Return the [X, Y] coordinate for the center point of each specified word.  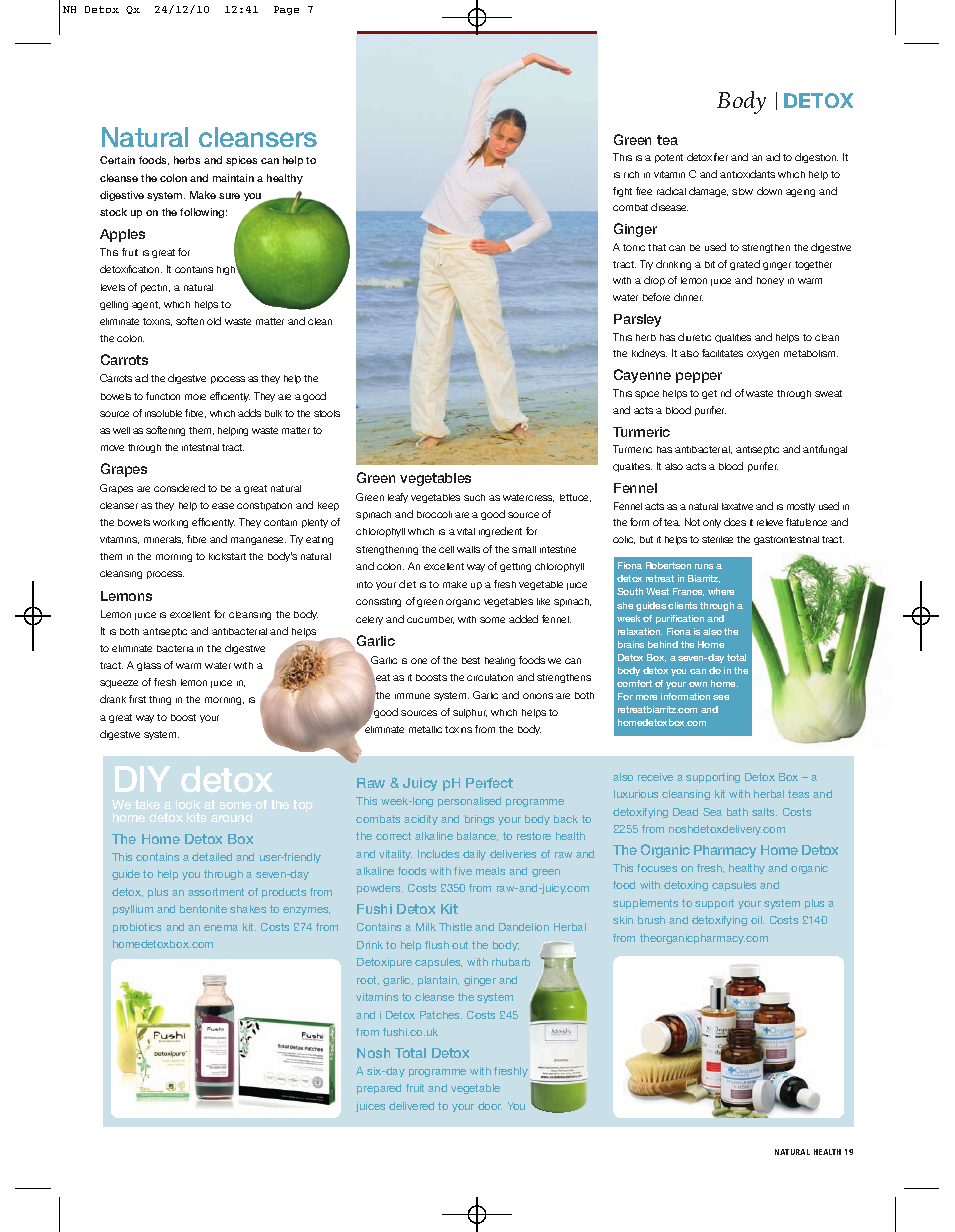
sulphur [470, 713]
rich [631, 174]
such [474, 497]
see [721, 697]
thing [160, 700]
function [163, 396]
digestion [816, 158]
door [490, 1106]
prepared [379, 1089]
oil [757, 920]
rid [726, 393]
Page [286, 10]
